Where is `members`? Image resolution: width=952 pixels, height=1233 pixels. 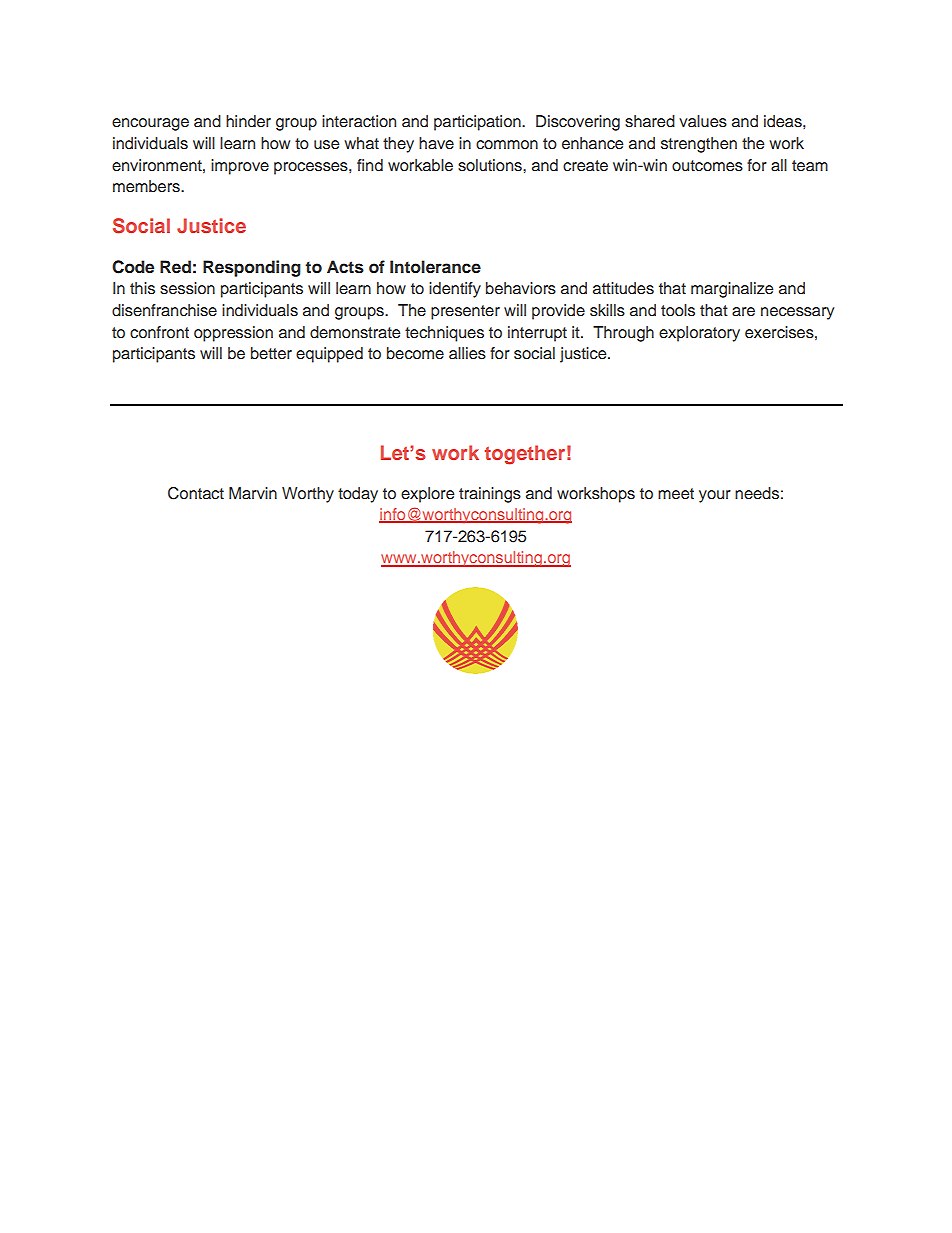 members is located at coordinates (147, 186).
